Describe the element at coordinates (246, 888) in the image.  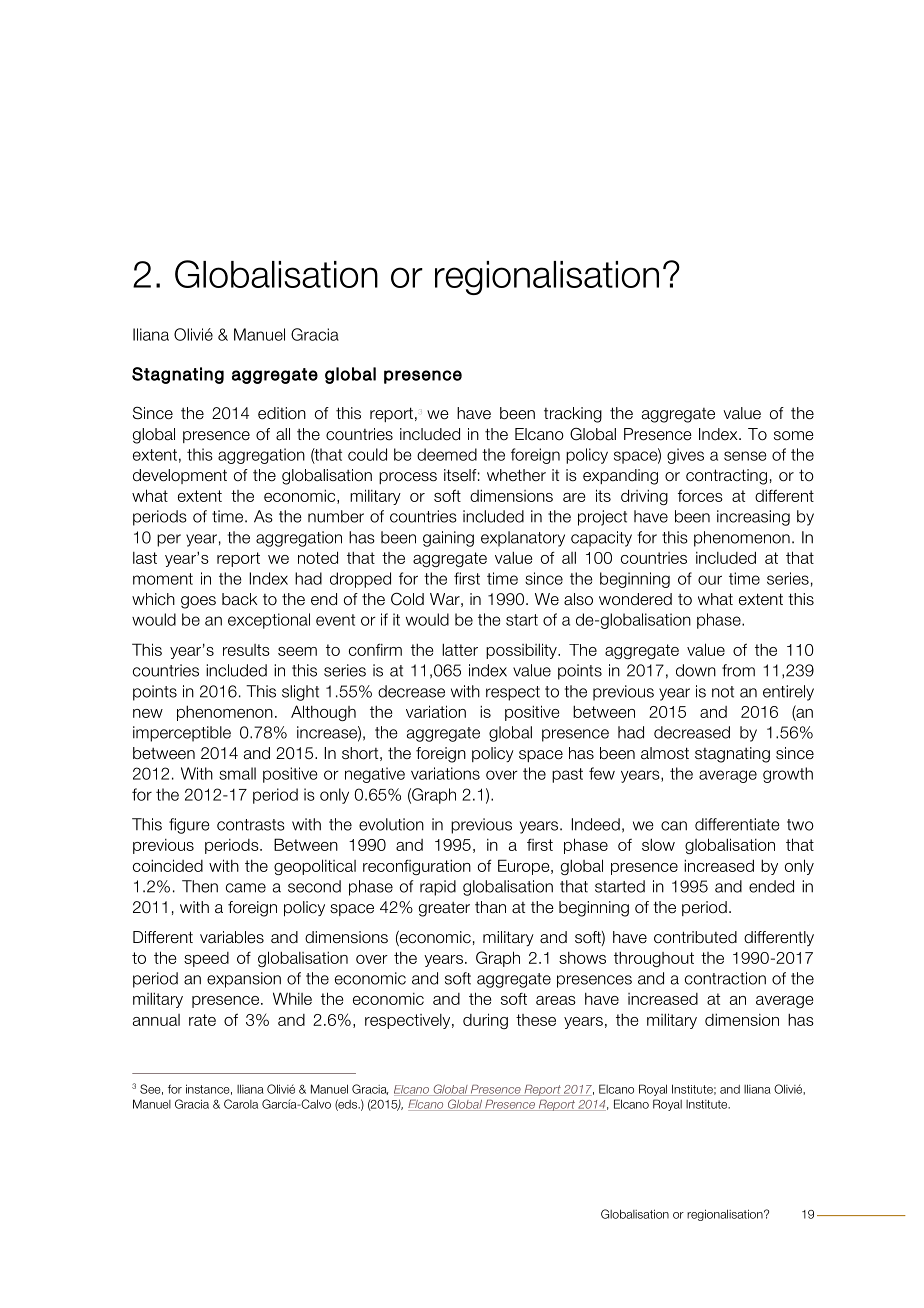
I see `came` at that location.
